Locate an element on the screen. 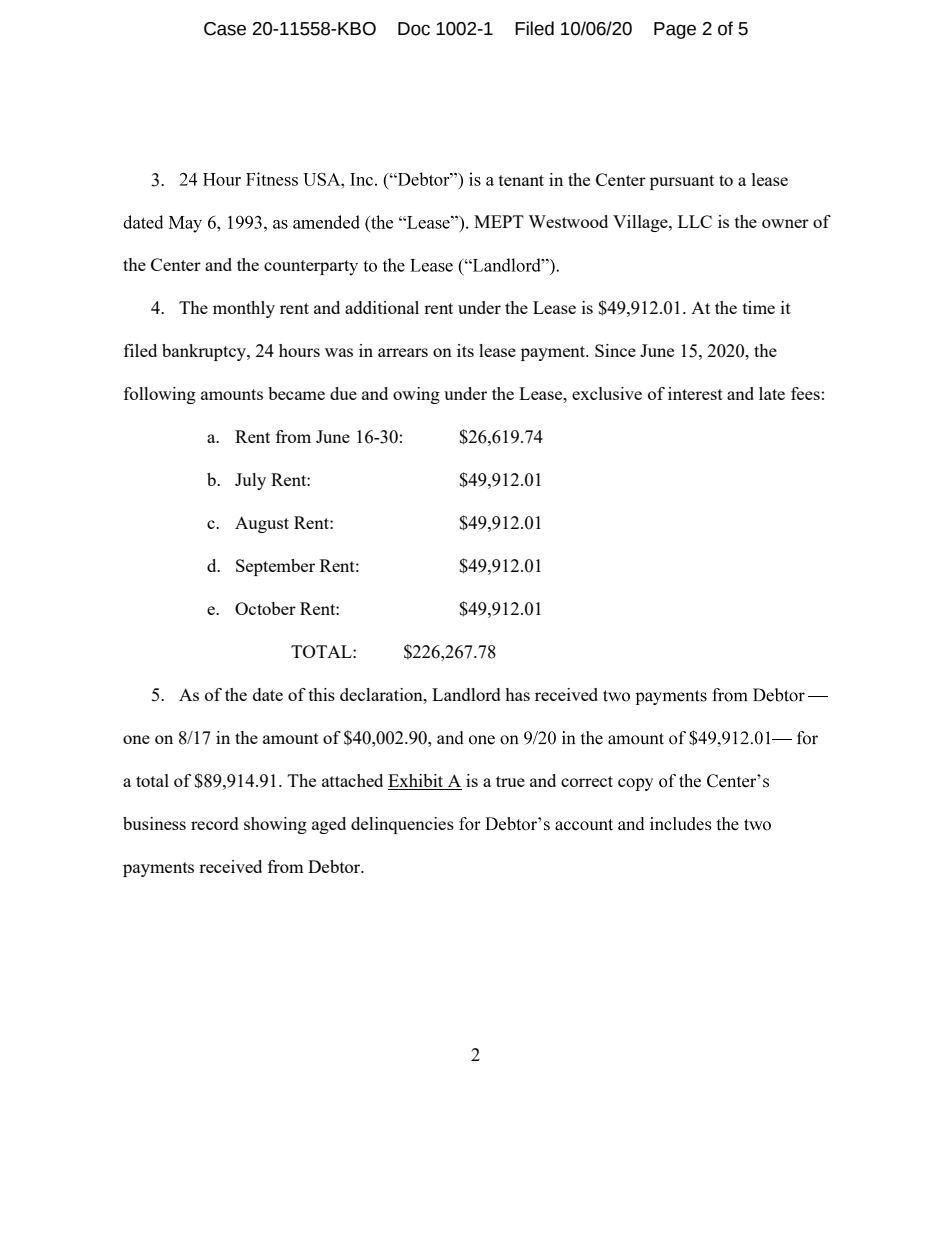 This screenshot has height=1233, width=952. monthly is located at coordinates (244, 309).
